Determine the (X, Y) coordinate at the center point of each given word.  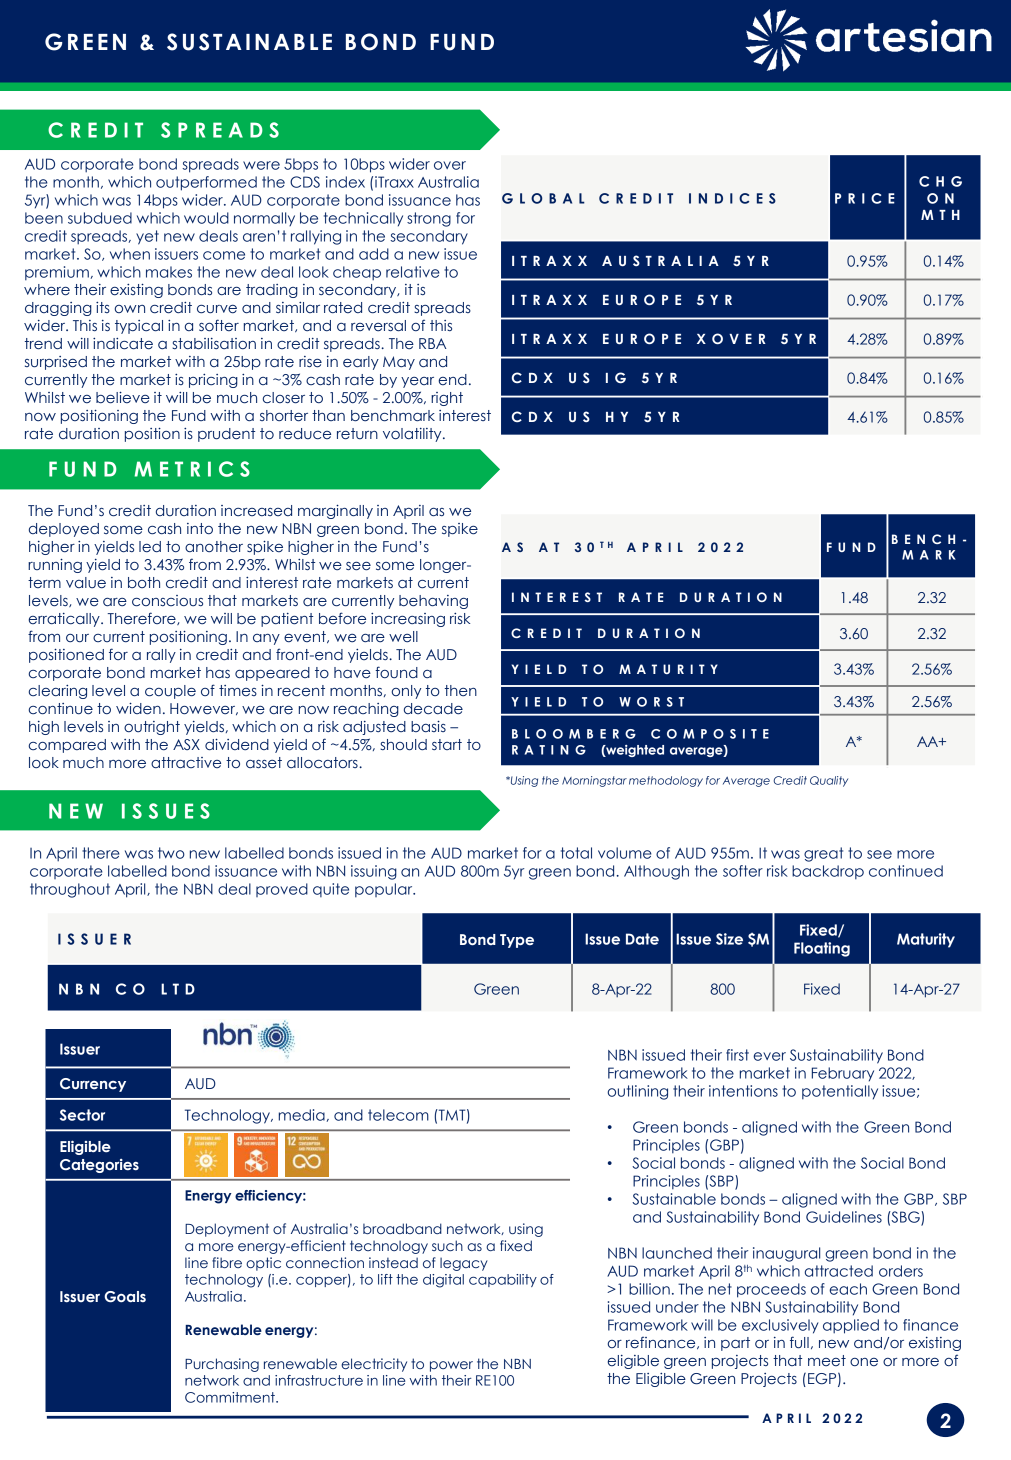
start (447, 744)
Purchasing (222, 1365)
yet (147, 237)
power (451, 1366)
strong (429, 219)
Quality (829, 781)
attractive (186, 762)
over (450, 165)
